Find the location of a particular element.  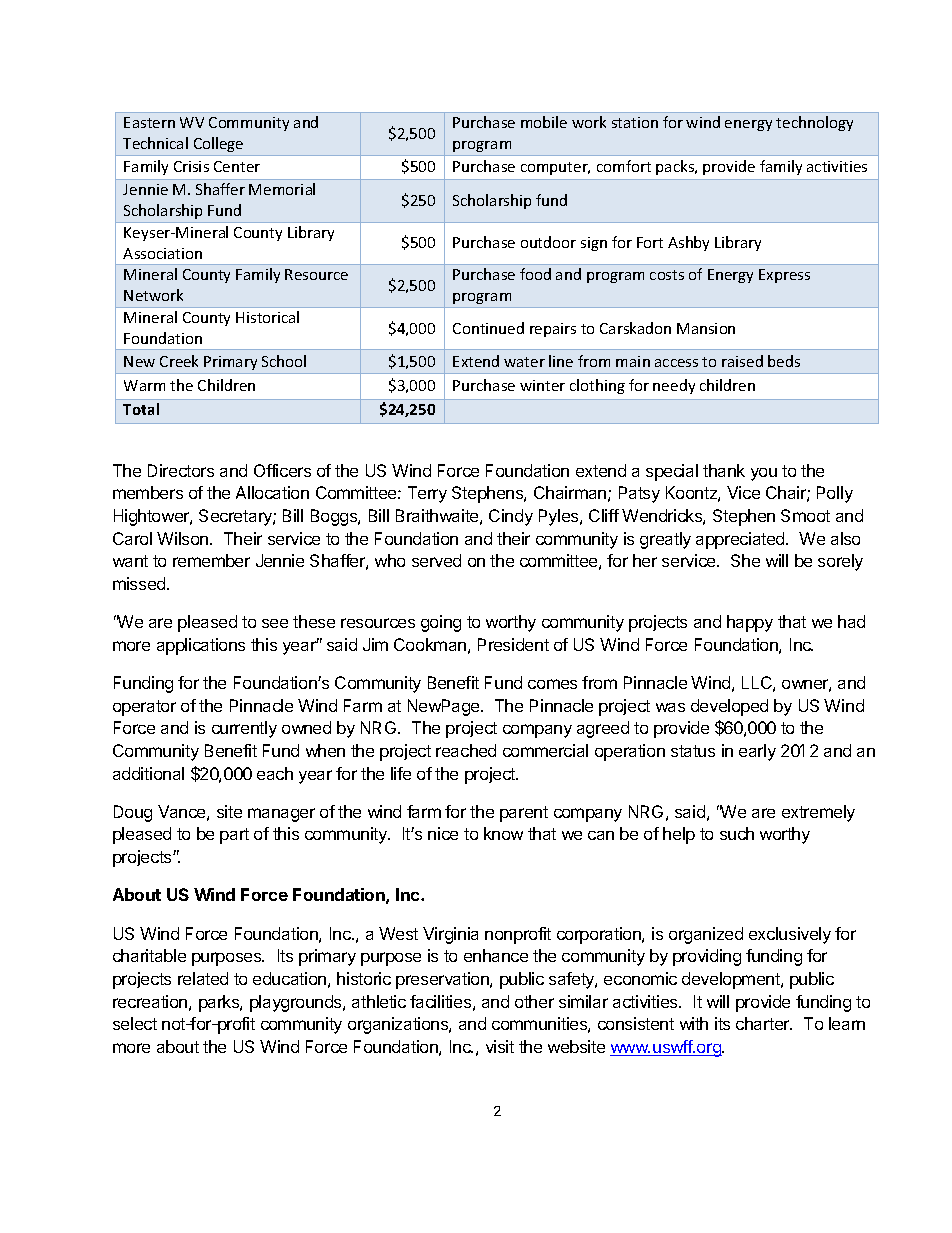

remember is located at coordinates (211, 560).
